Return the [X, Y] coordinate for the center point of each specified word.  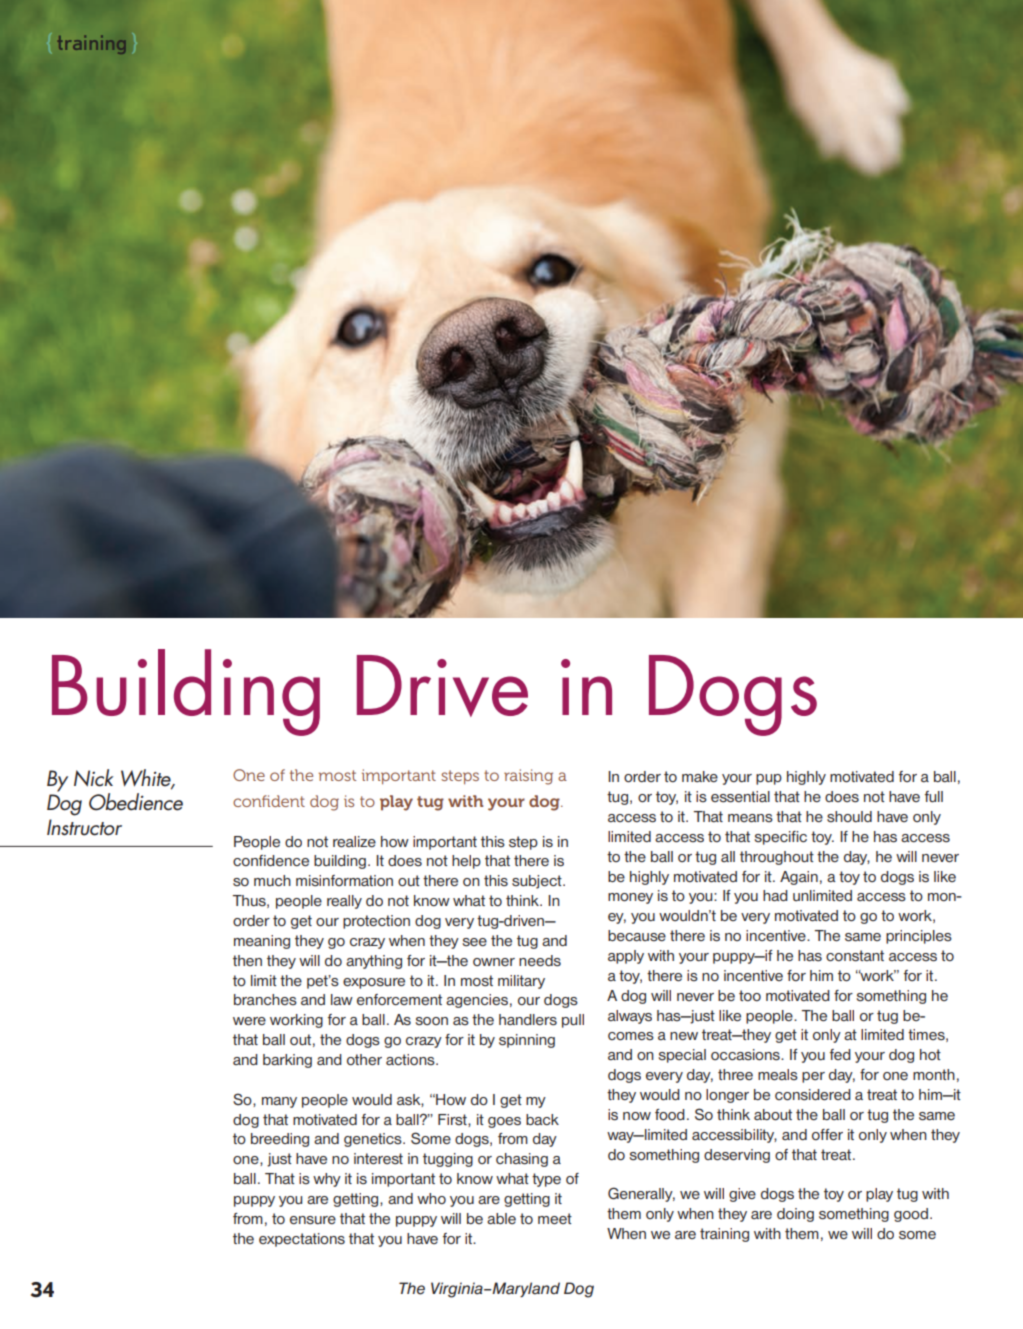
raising [528, 777]
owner [494, 962]
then [247, 960]
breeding [280, 1140]
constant [855, 956]
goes [504, 1122]
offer [827, 1134]
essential [740, 797]
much [272, 880]
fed [840, 1054]
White [147, 779]
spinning [527, 1041]
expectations [302, 1240]
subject [538, 882]
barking [287, 1061]
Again [799, 878]
